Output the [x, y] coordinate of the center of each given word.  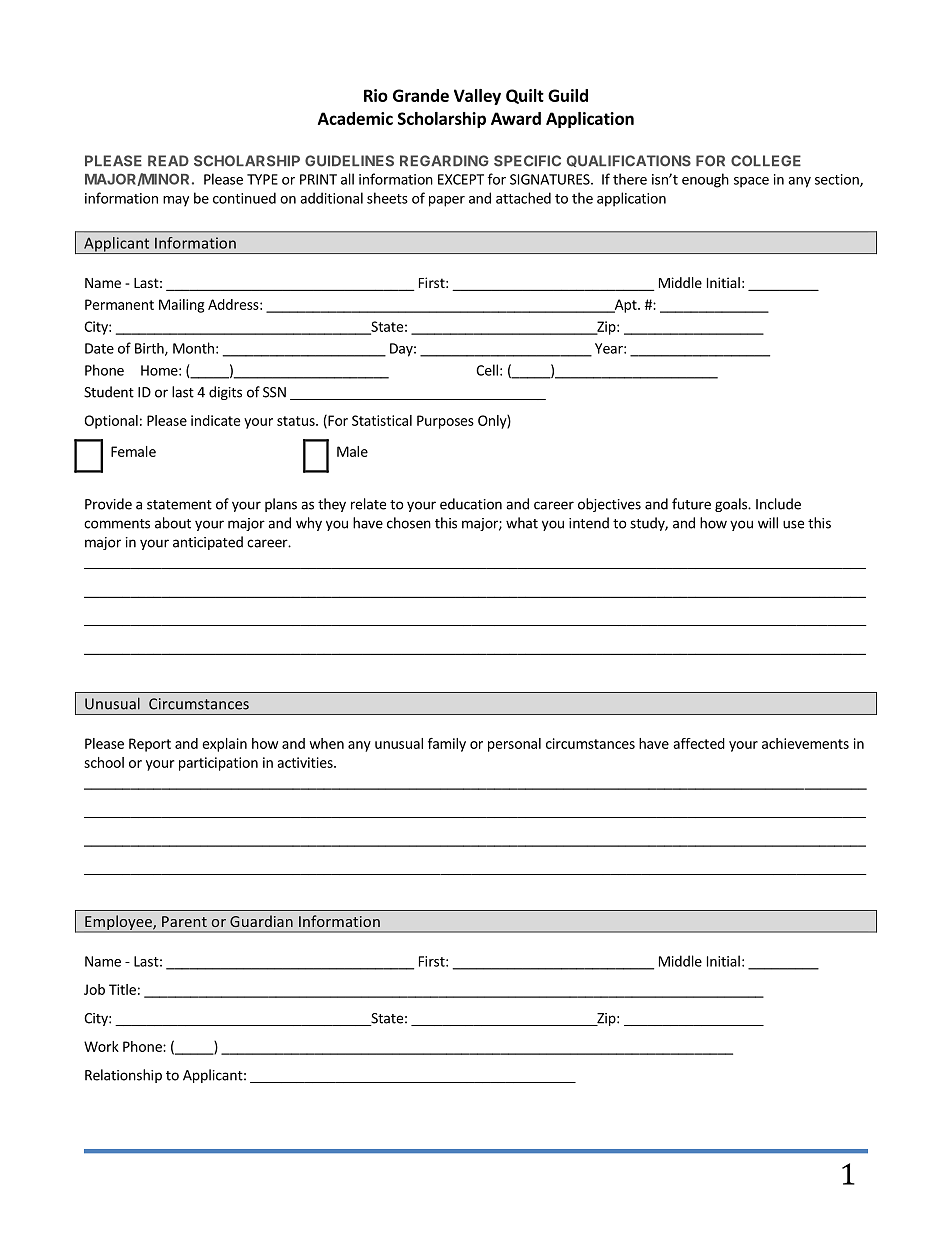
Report [150, 745]
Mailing [181, 306]
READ [168, 160]
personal [514, 745]
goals [732, 505]
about [173, 523]
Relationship [123, 1076]
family [447, 745]
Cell [487, 370]
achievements [805, 743]
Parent [184, 921]
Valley [477, 97]
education [471, 504]
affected [699, 743]
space [751, 182]
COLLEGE [766, 161]
